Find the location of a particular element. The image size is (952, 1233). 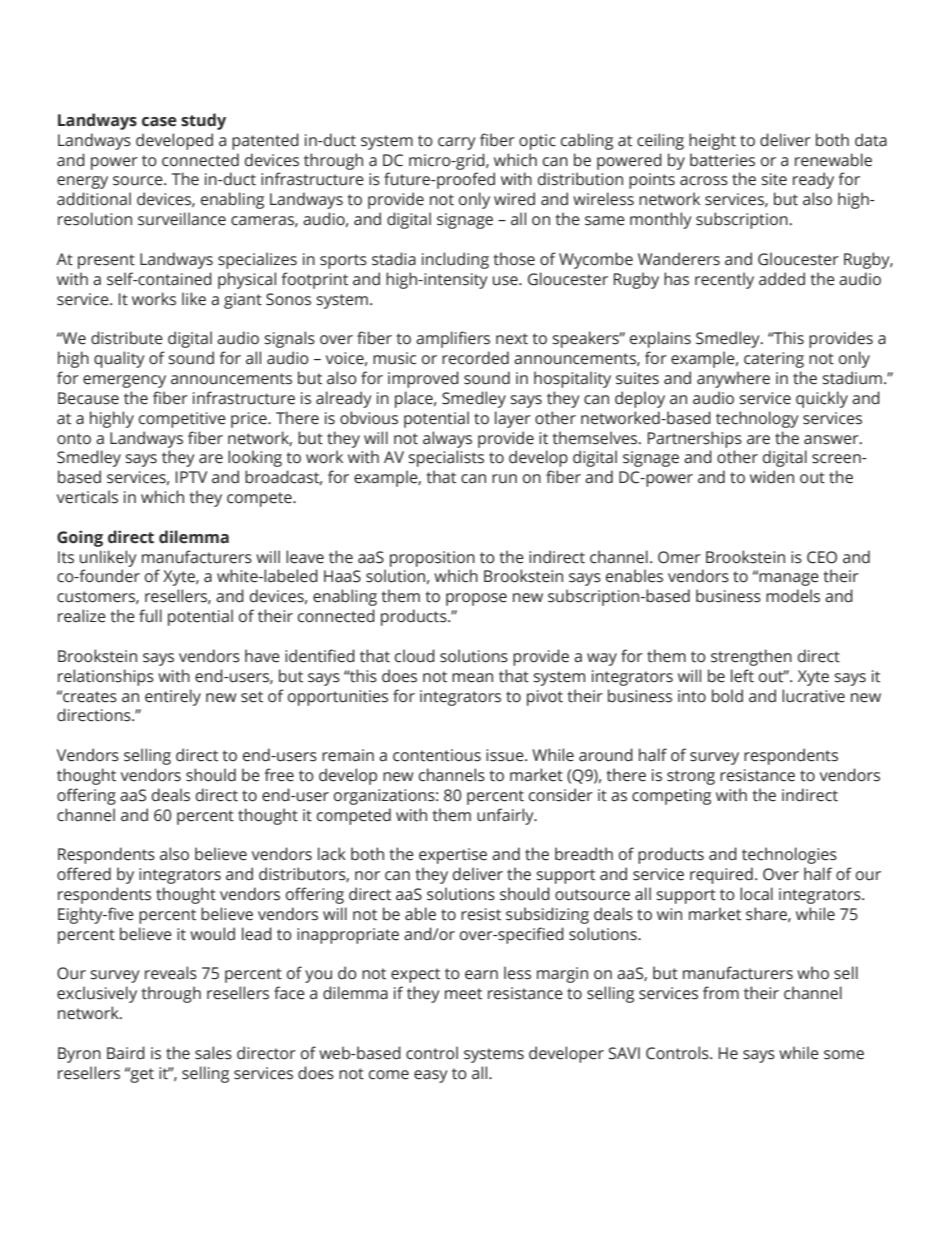

widen is located at coordinates (772, 477).
